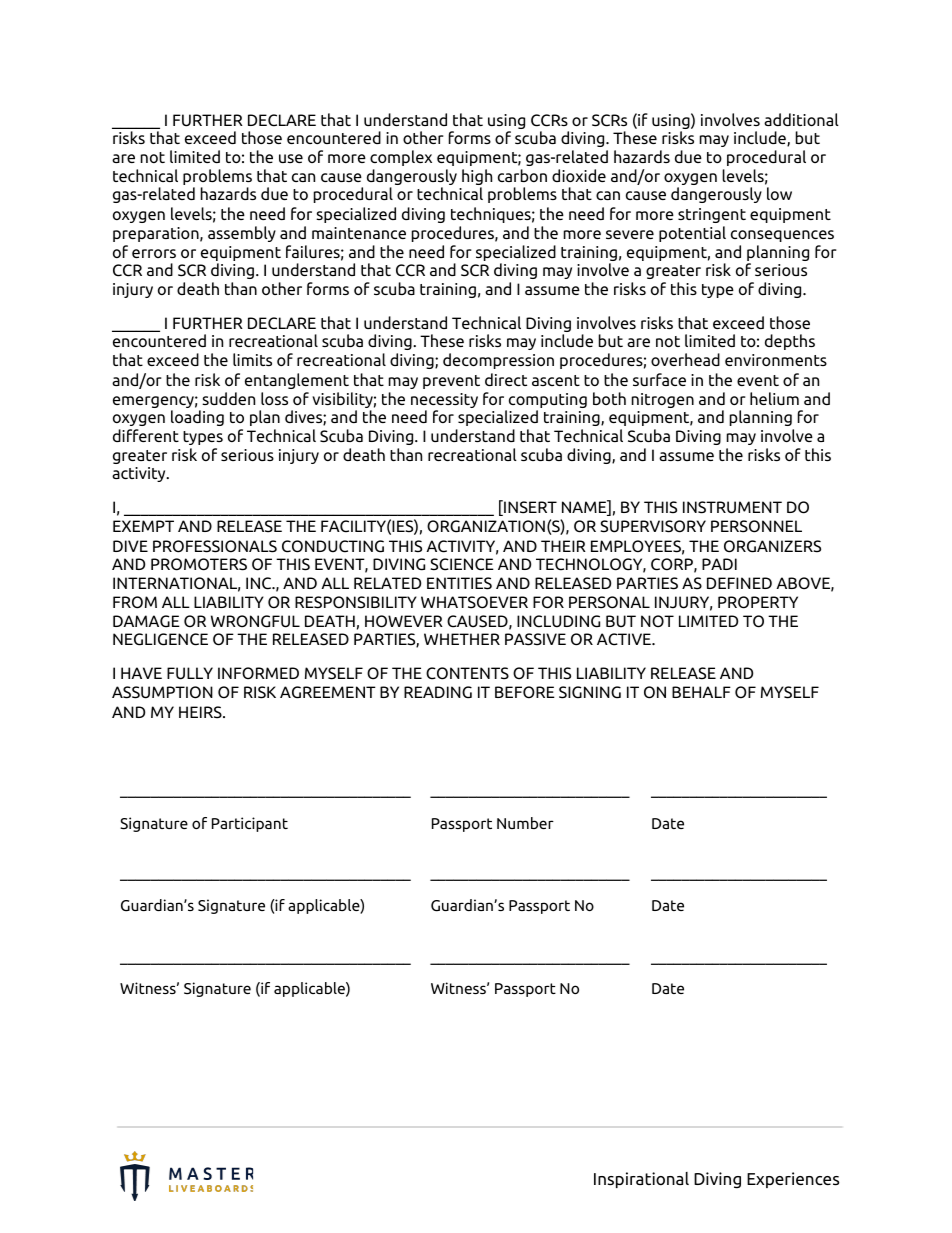 The image size is (952, 1233). What do you see at coordinates (462, 564) in the screenshot?
I see `SCIENCE` at bounding box center [462, 564].
